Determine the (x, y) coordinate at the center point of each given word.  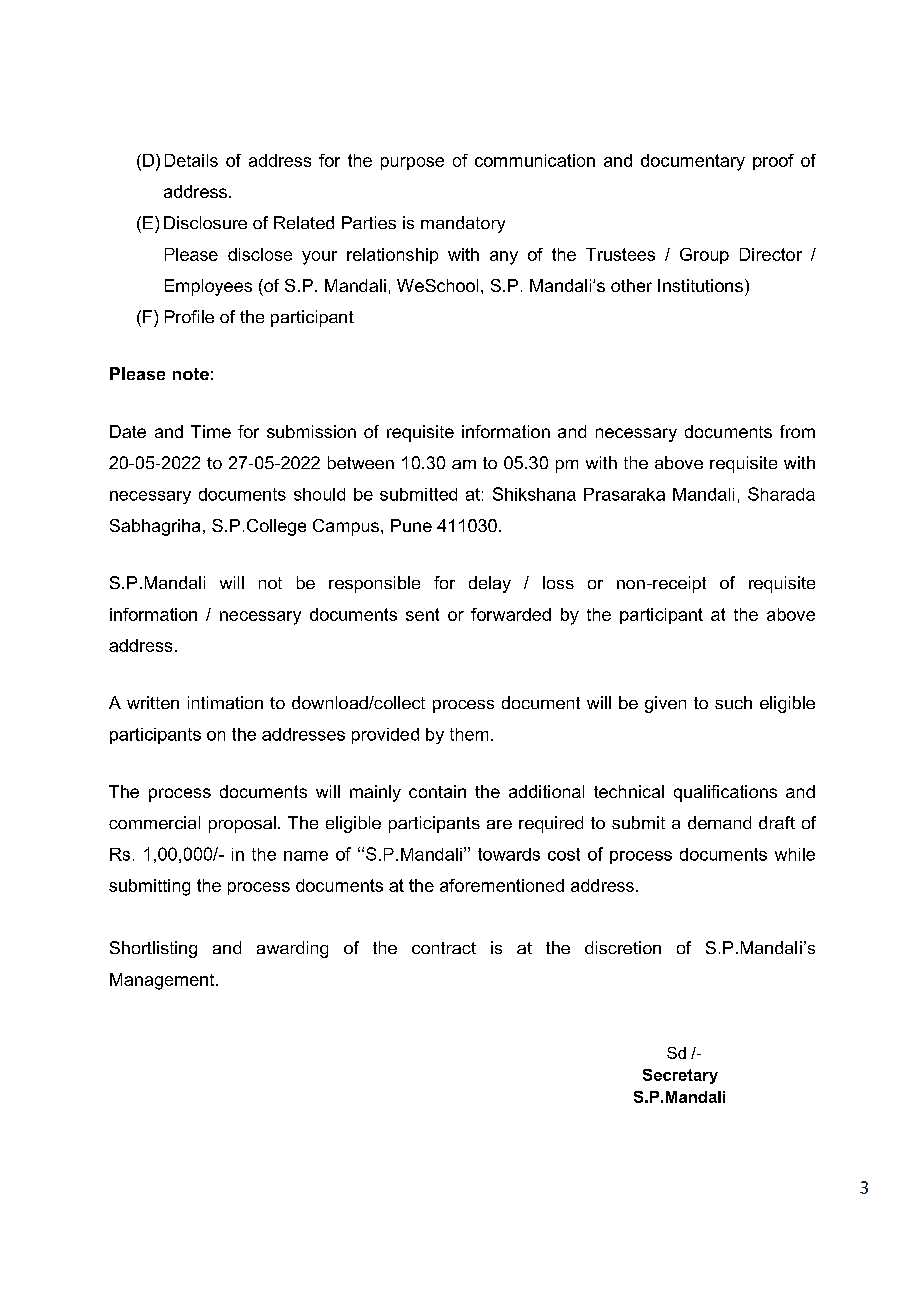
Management (163, 981)
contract (444, 948)
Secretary (680, 1076)
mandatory (463, 224)
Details (191, 160)
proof (773, 162)
